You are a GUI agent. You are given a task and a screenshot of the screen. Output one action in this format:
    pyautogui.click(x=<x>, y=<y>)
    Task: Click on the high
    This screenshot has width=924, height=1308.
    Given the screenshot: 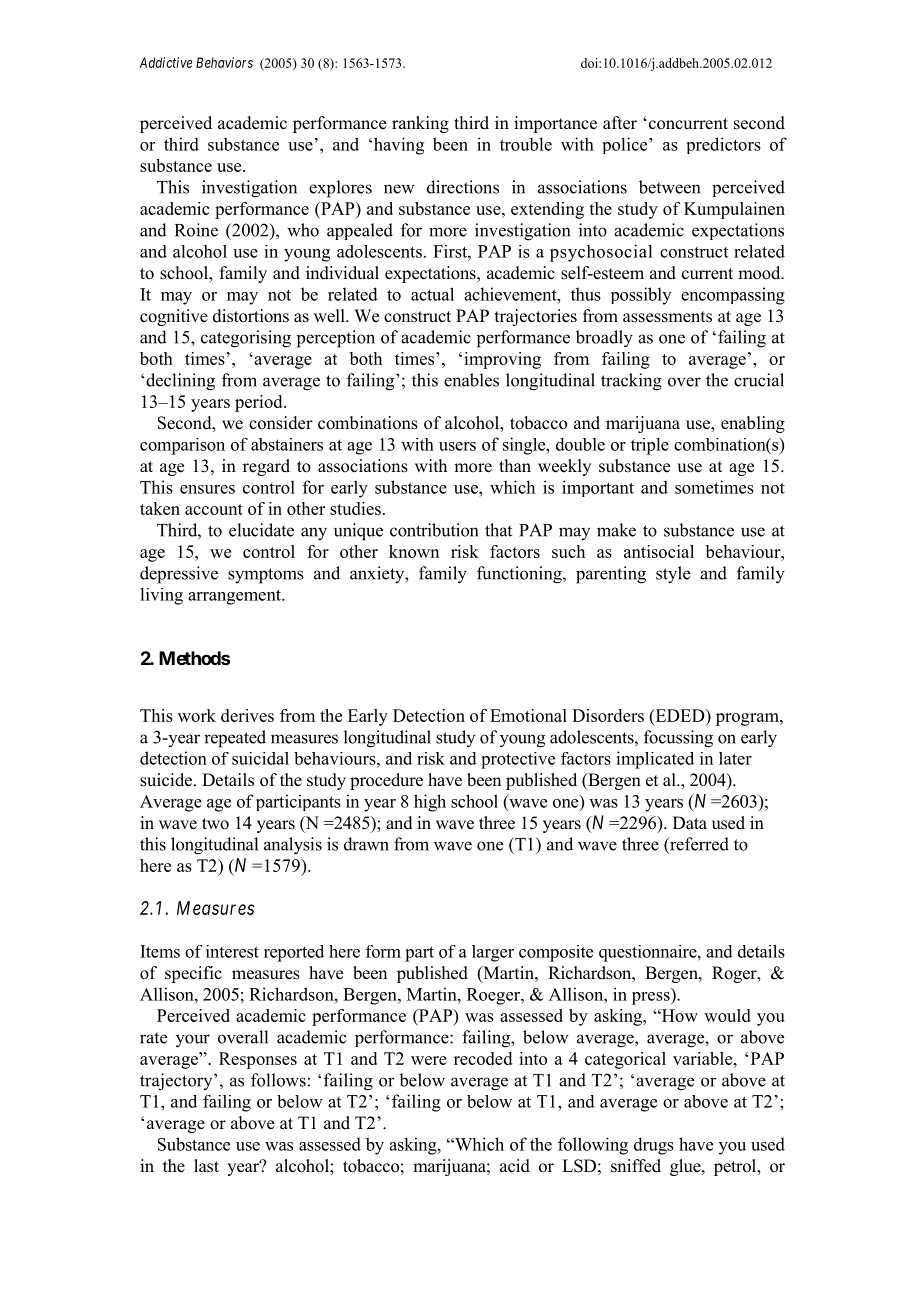 What is the action you would take?
    pyautogui.click(x=430, y=803)
